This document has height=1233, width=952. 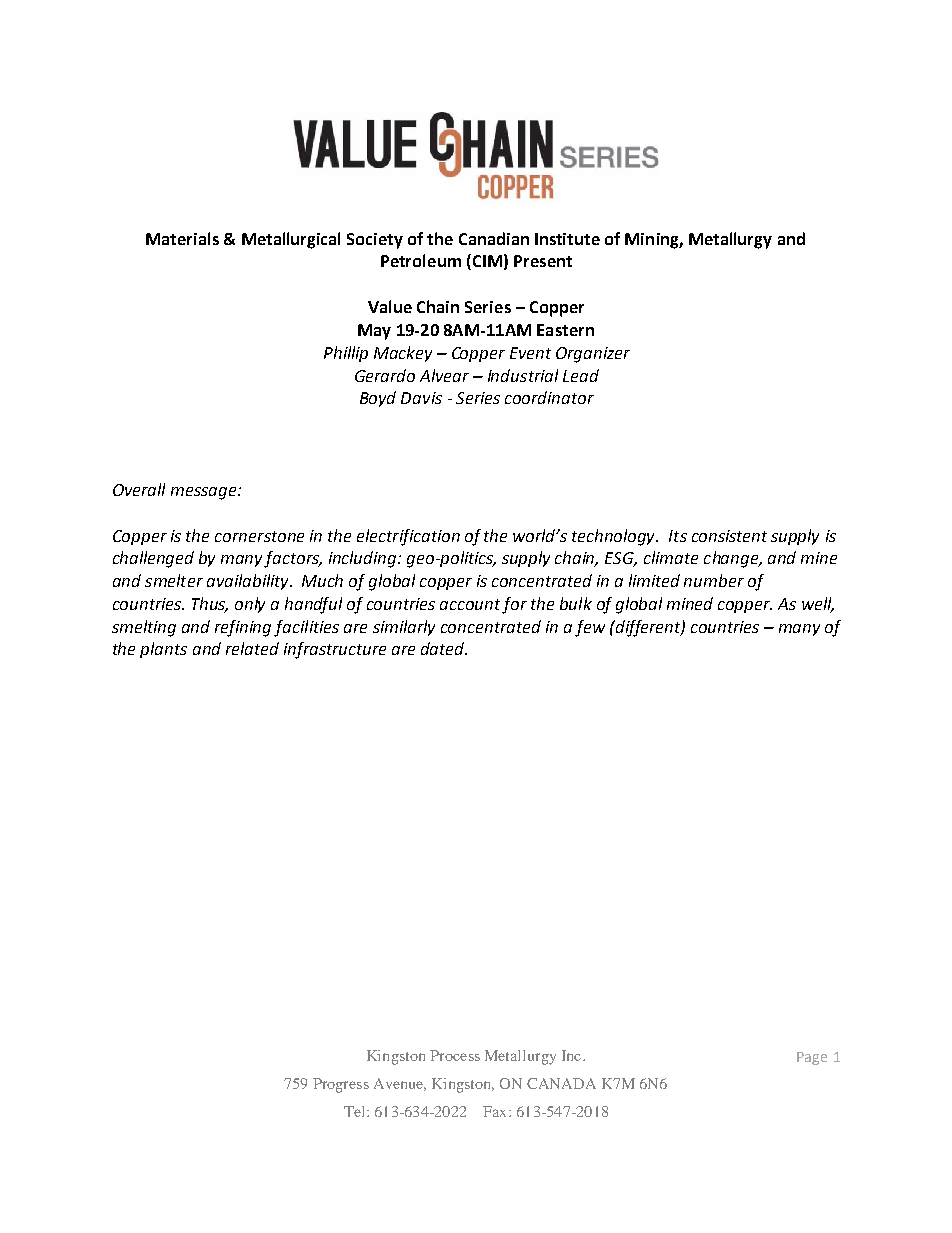 I want to click on Fax, so click(x=496, y=1111).
